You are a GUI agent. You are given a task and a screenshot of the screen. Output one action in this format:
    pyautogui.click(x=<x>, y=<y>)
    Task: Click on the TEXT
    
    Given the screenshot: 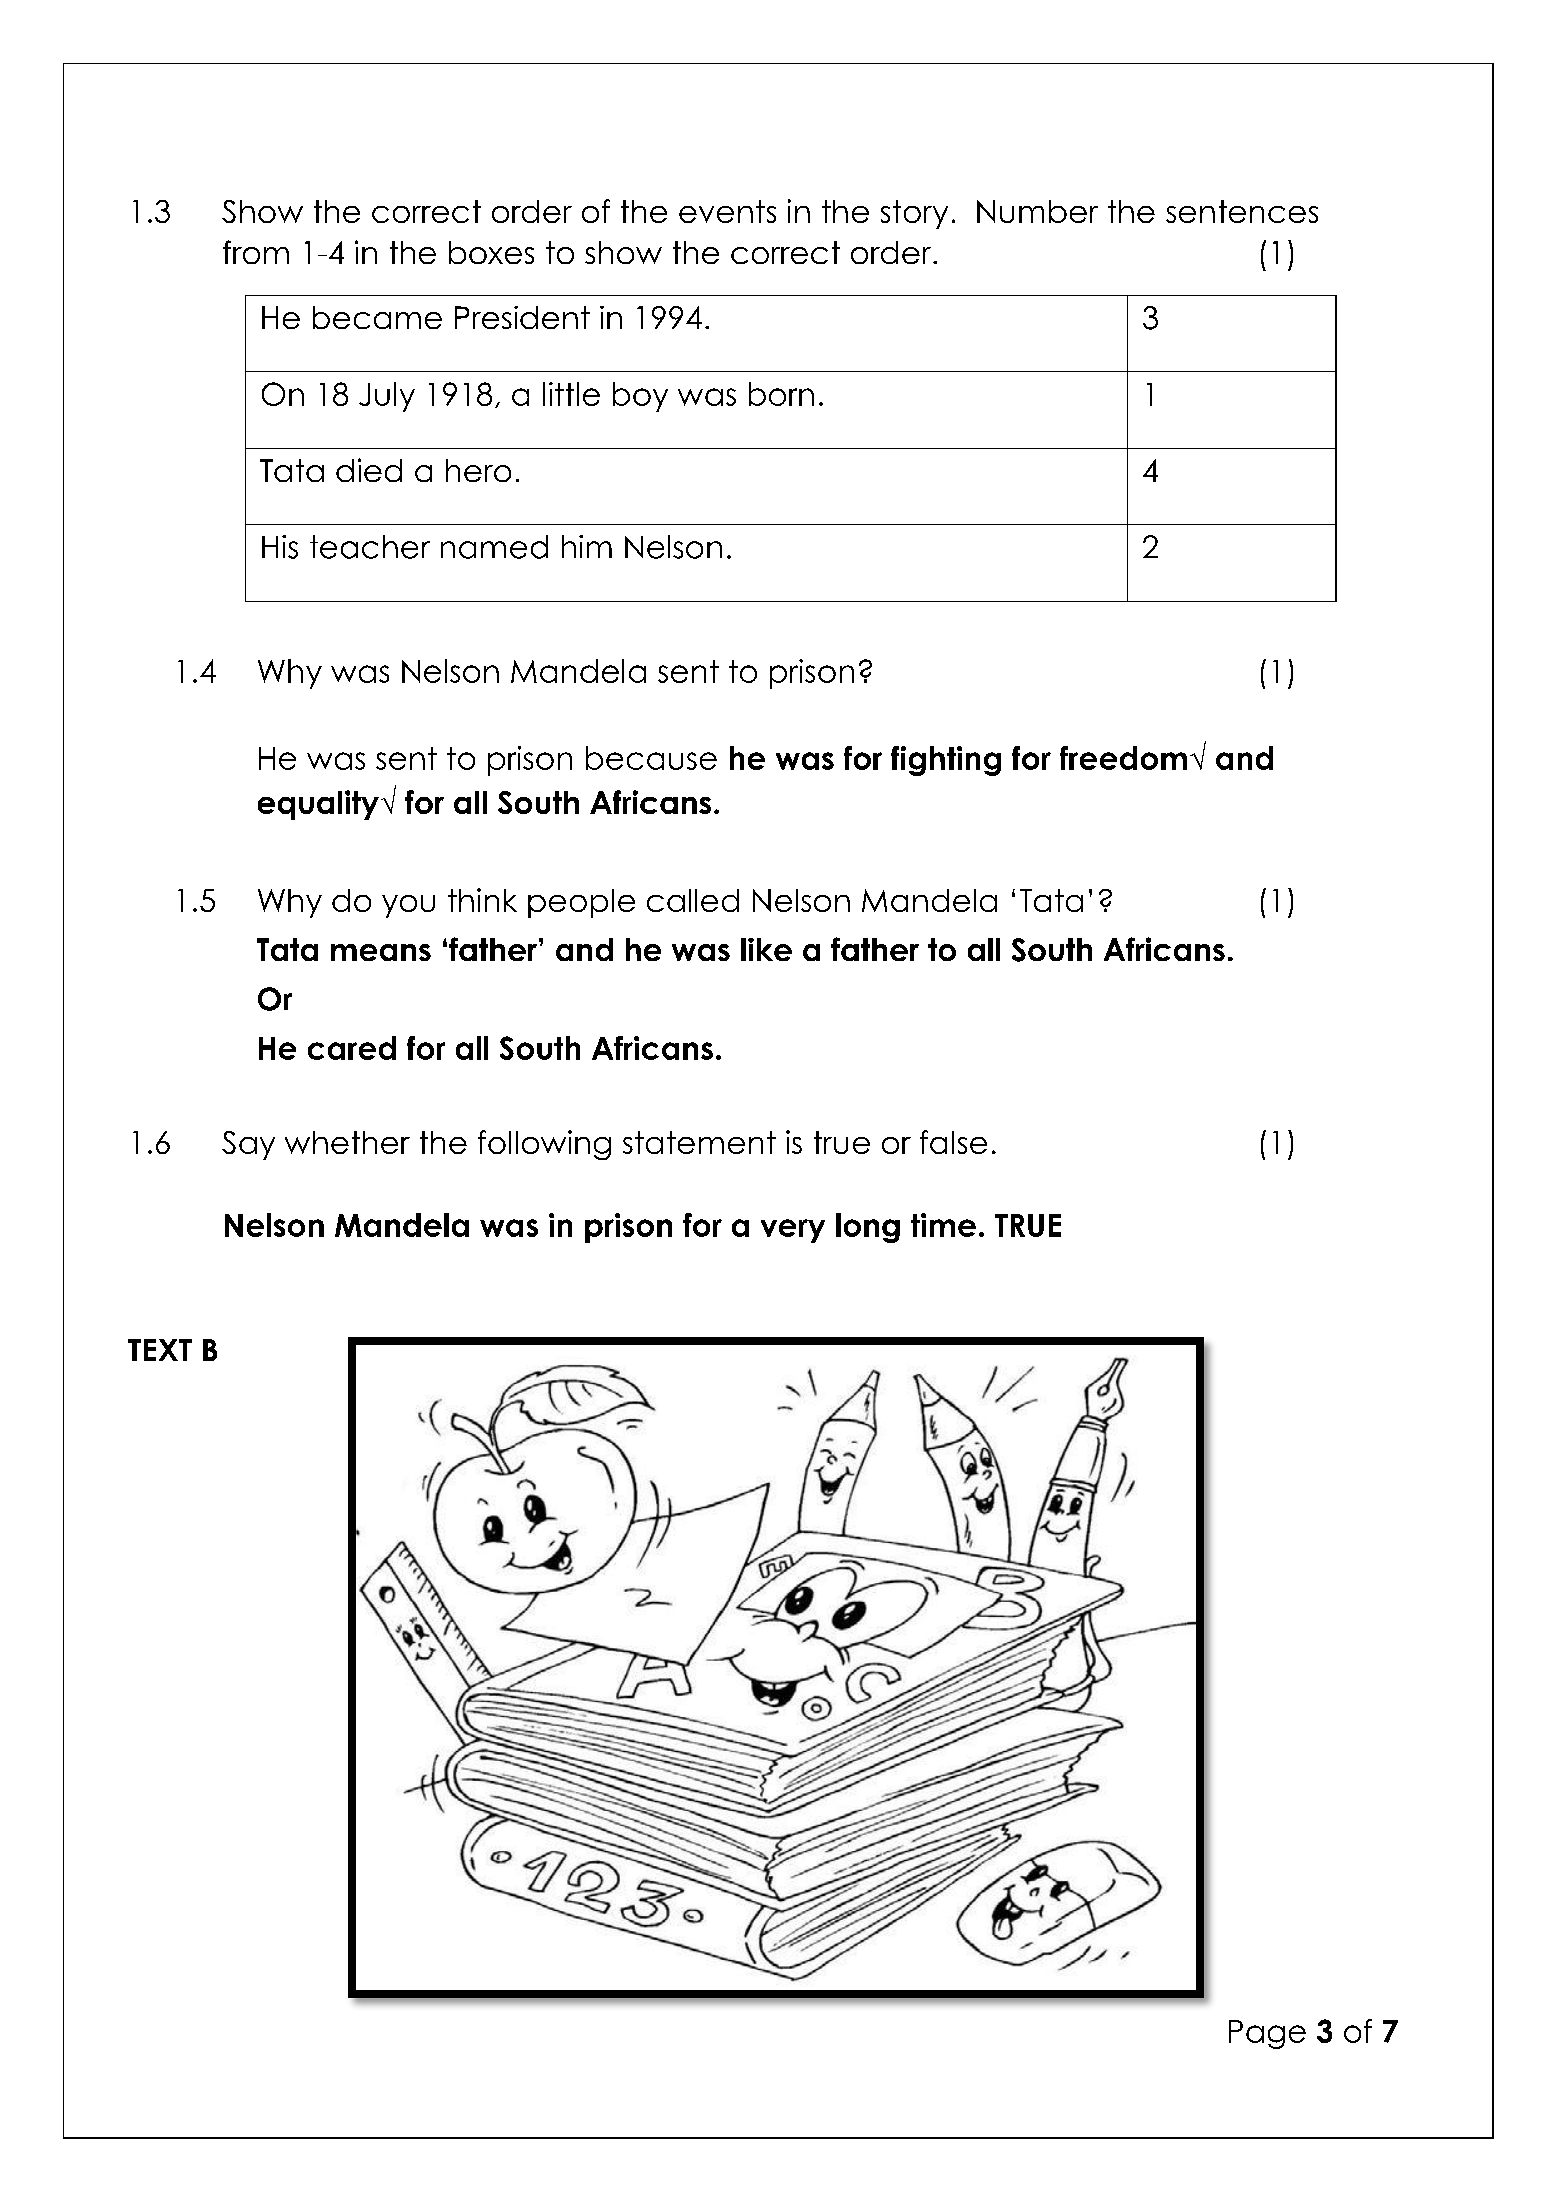 What is the action you would take?
    pyautogui.click(x=160, y=1350)
